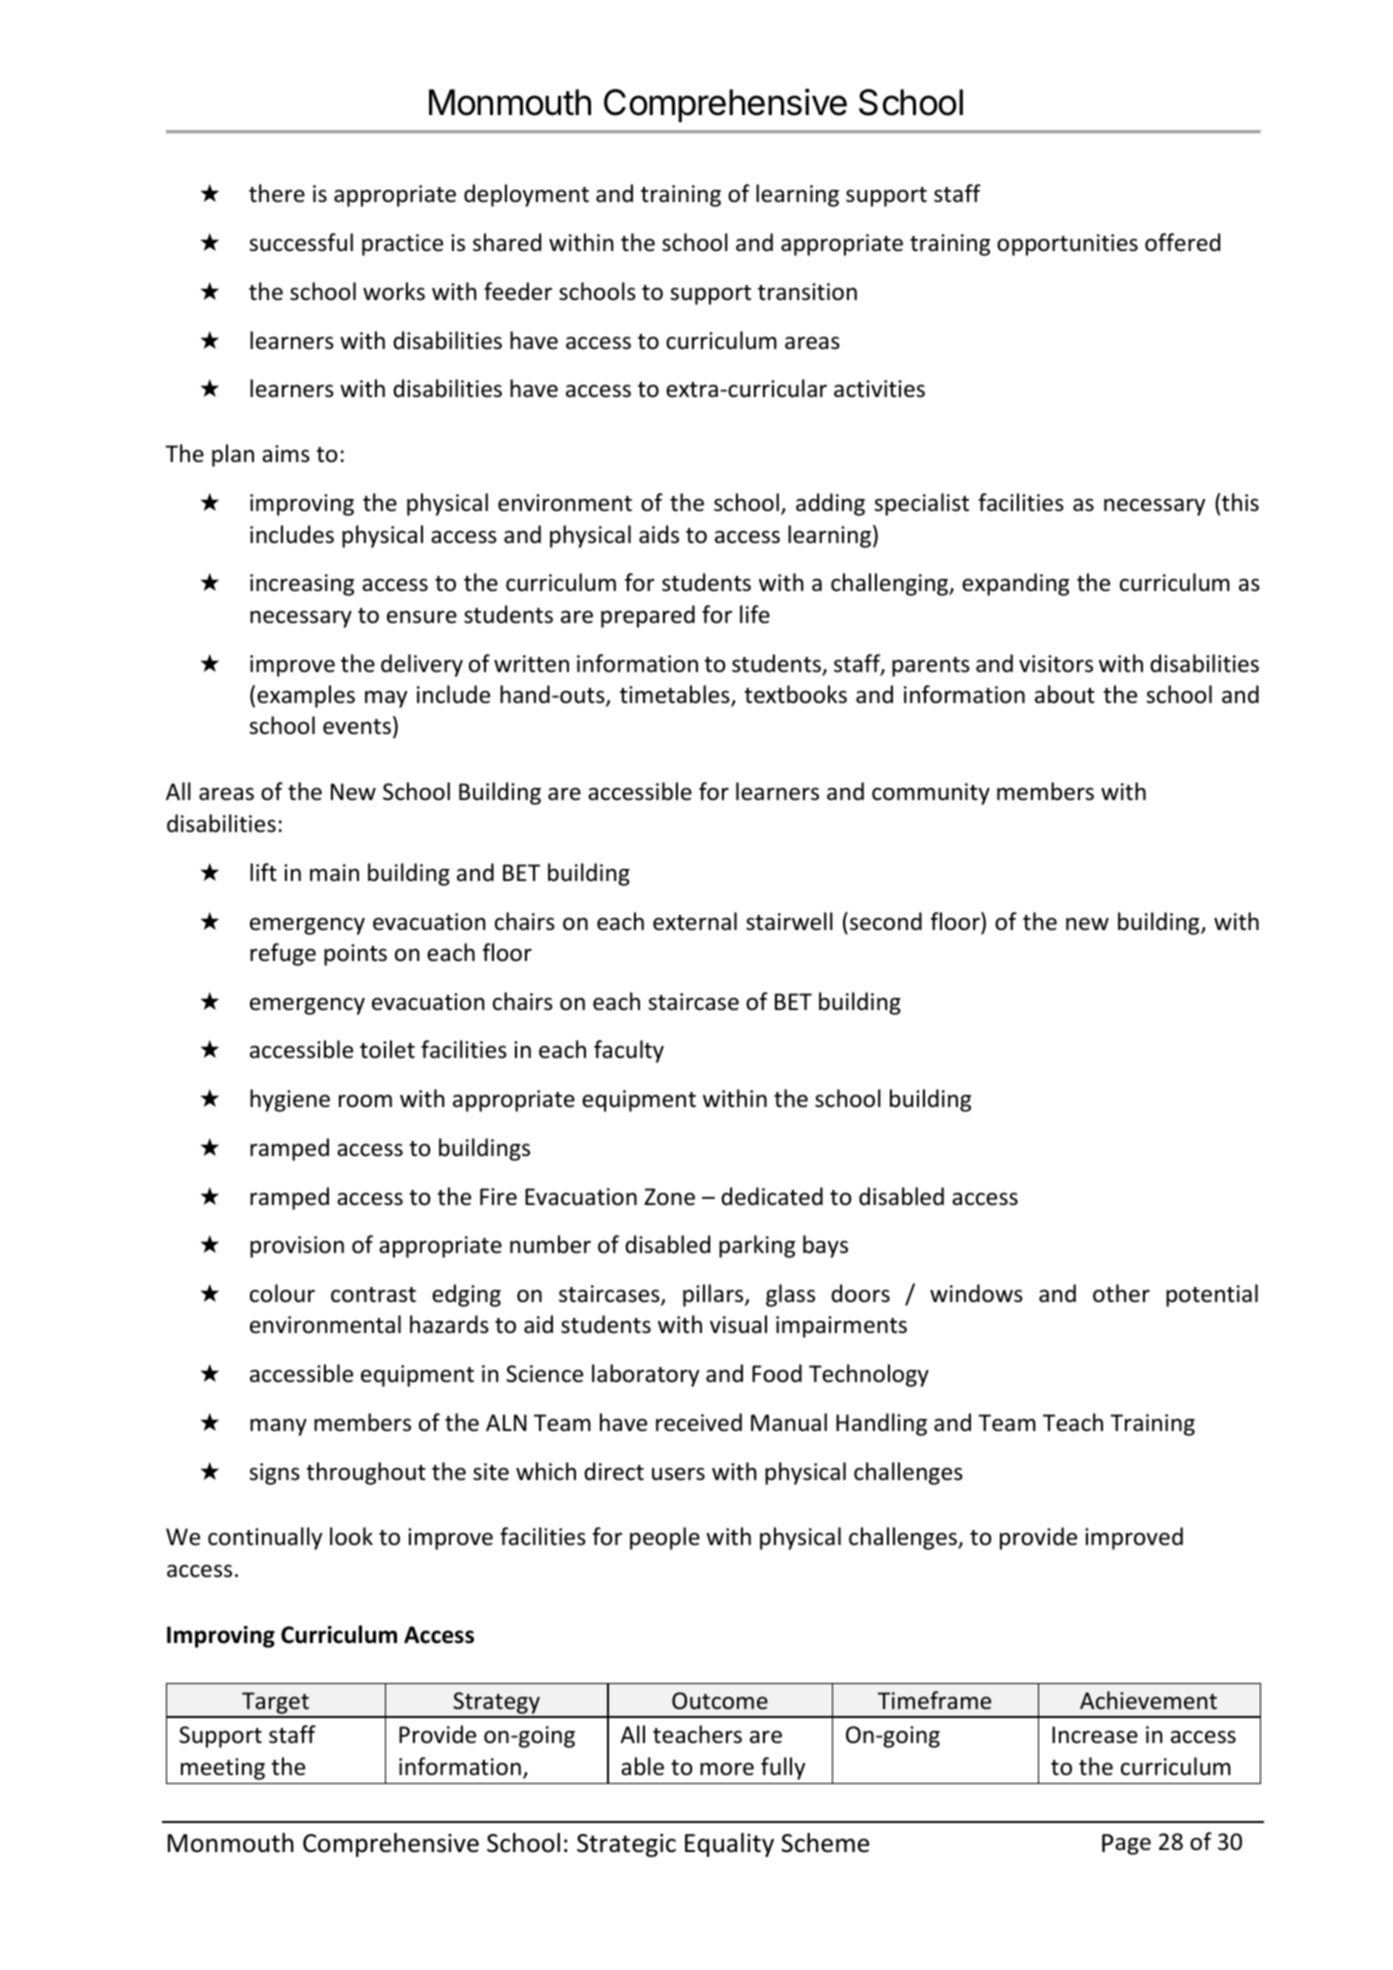 This page has height=1970, width=1393. Describe the element at coordinates (1067, 245) in the page. I see `opportunities` at that location.
